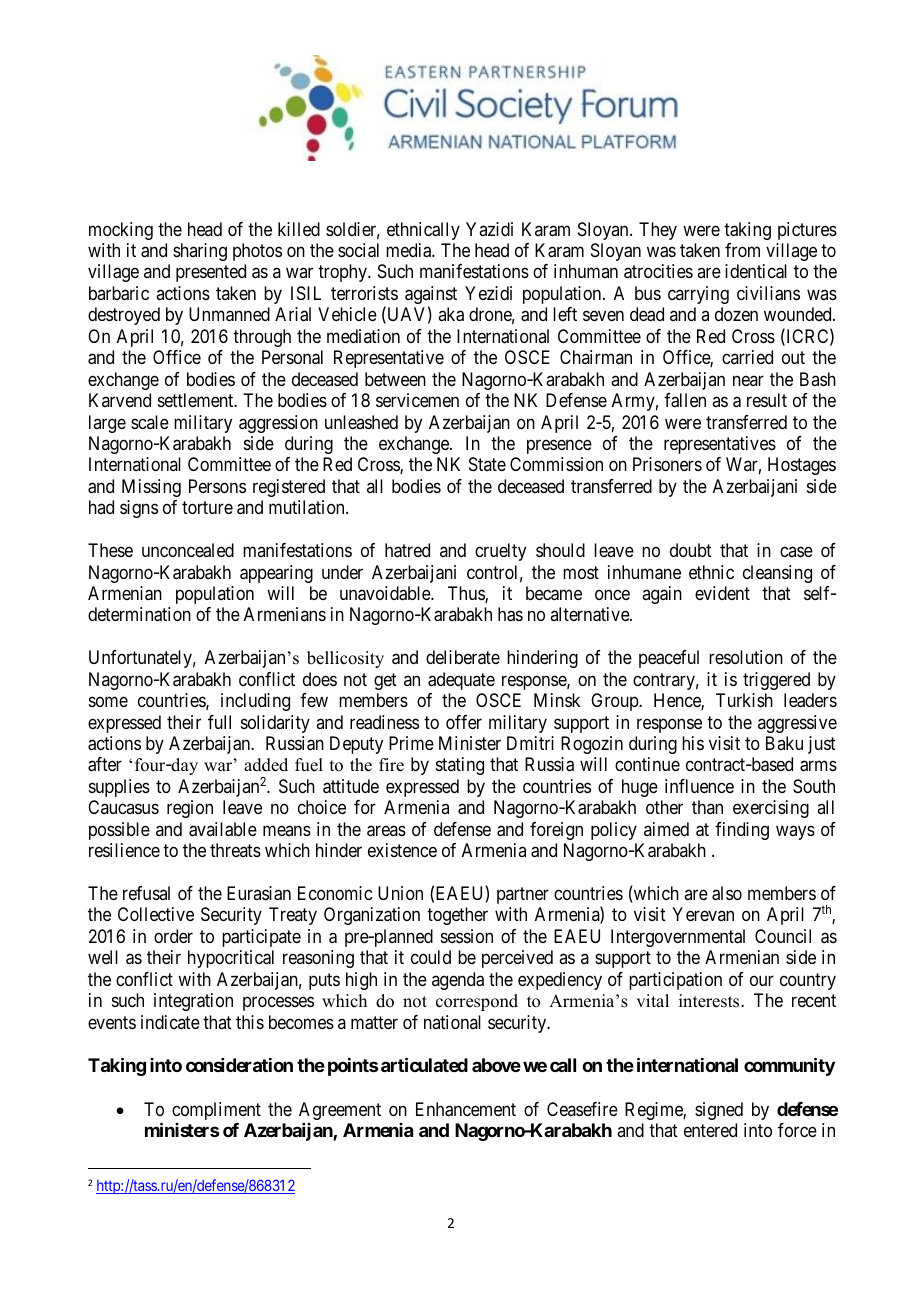 Image resolution: width=924 pixels, height=1307 pixels. I want to click on full, so click(219, 722).
